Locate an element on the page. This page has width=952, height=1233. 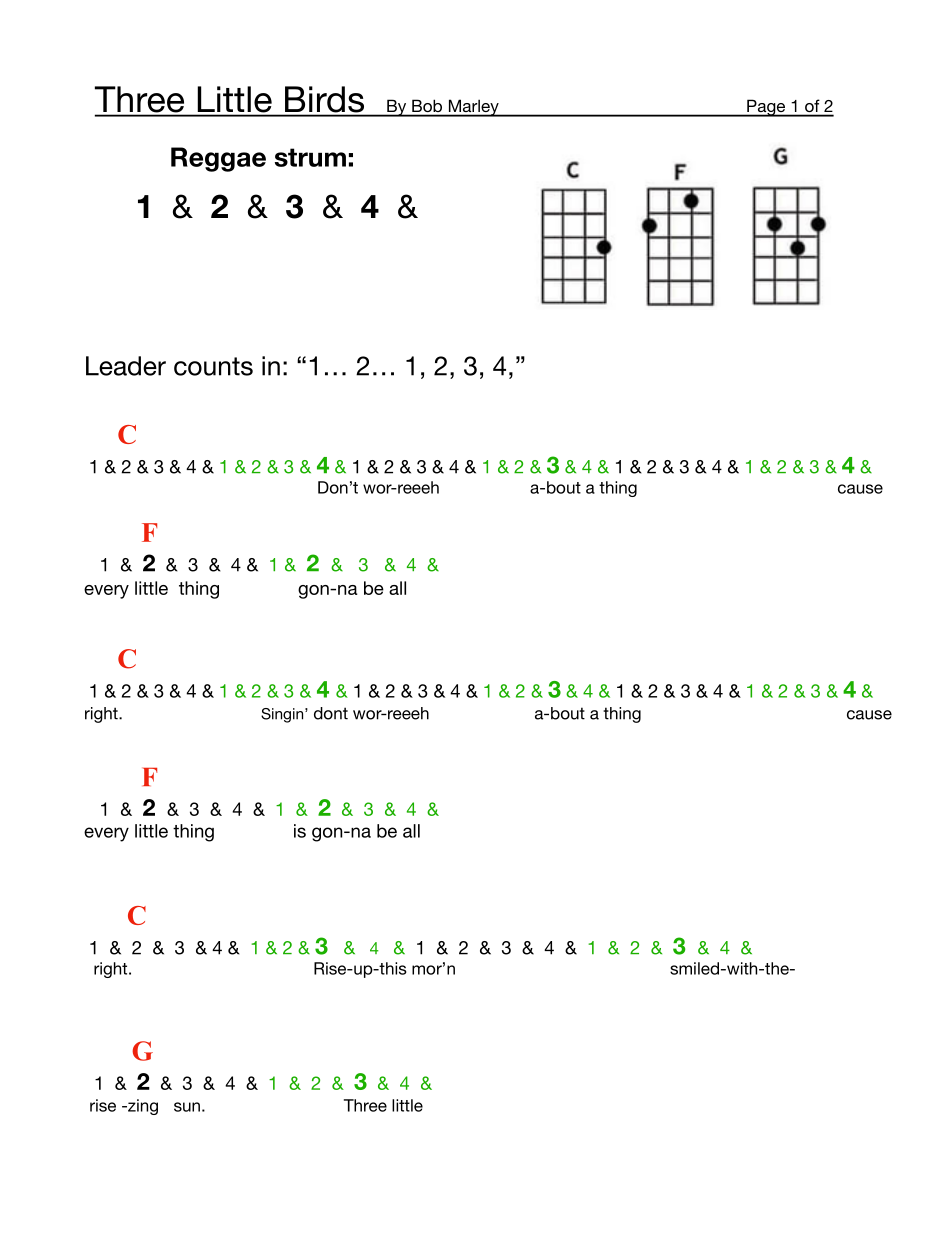
strum is located at coordinates (310, 157).
